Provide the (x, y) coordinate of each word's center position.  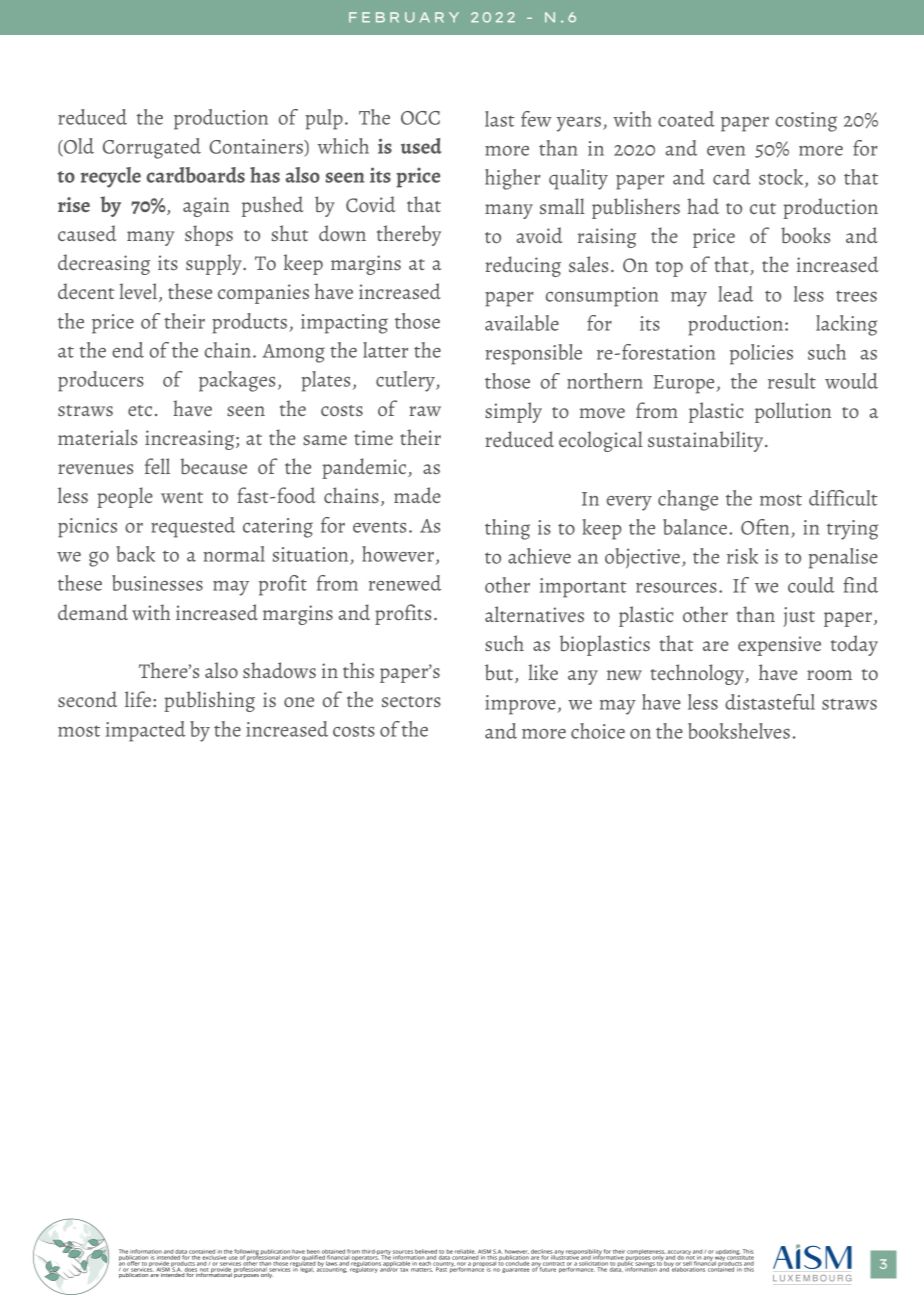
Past (441, 1268)
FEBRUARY (404, 17)
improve (521, 705)
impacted (146, 731)
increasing (191, 440)
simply (513, 412)
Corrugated (152, 148)
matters (421, 1268)
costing (806, 122)
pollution (793, 412)
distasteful (770, 702)
